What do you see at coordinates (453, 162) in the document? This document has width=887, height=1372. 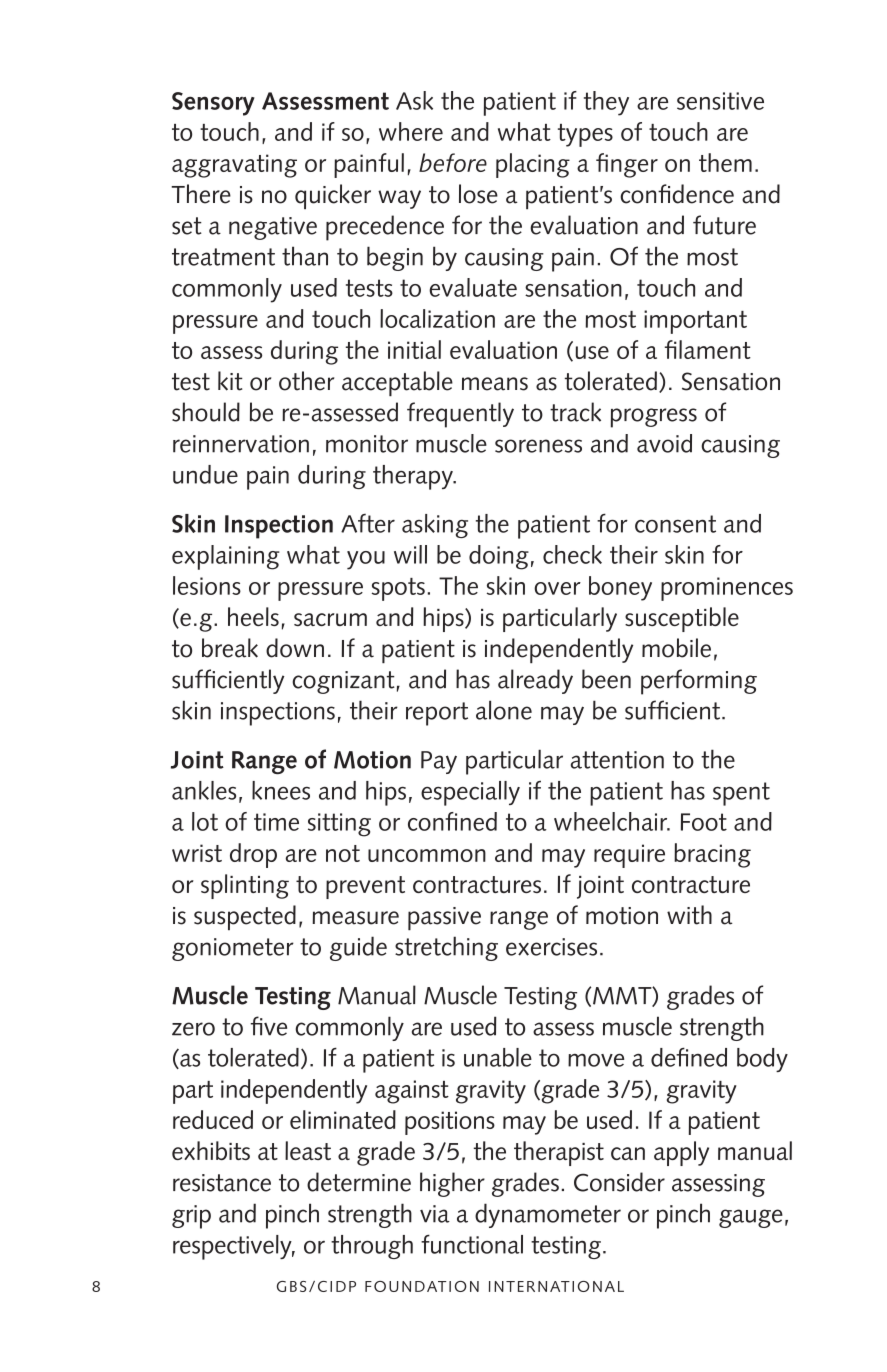 I see `before` at bounding box center [453, 162].
